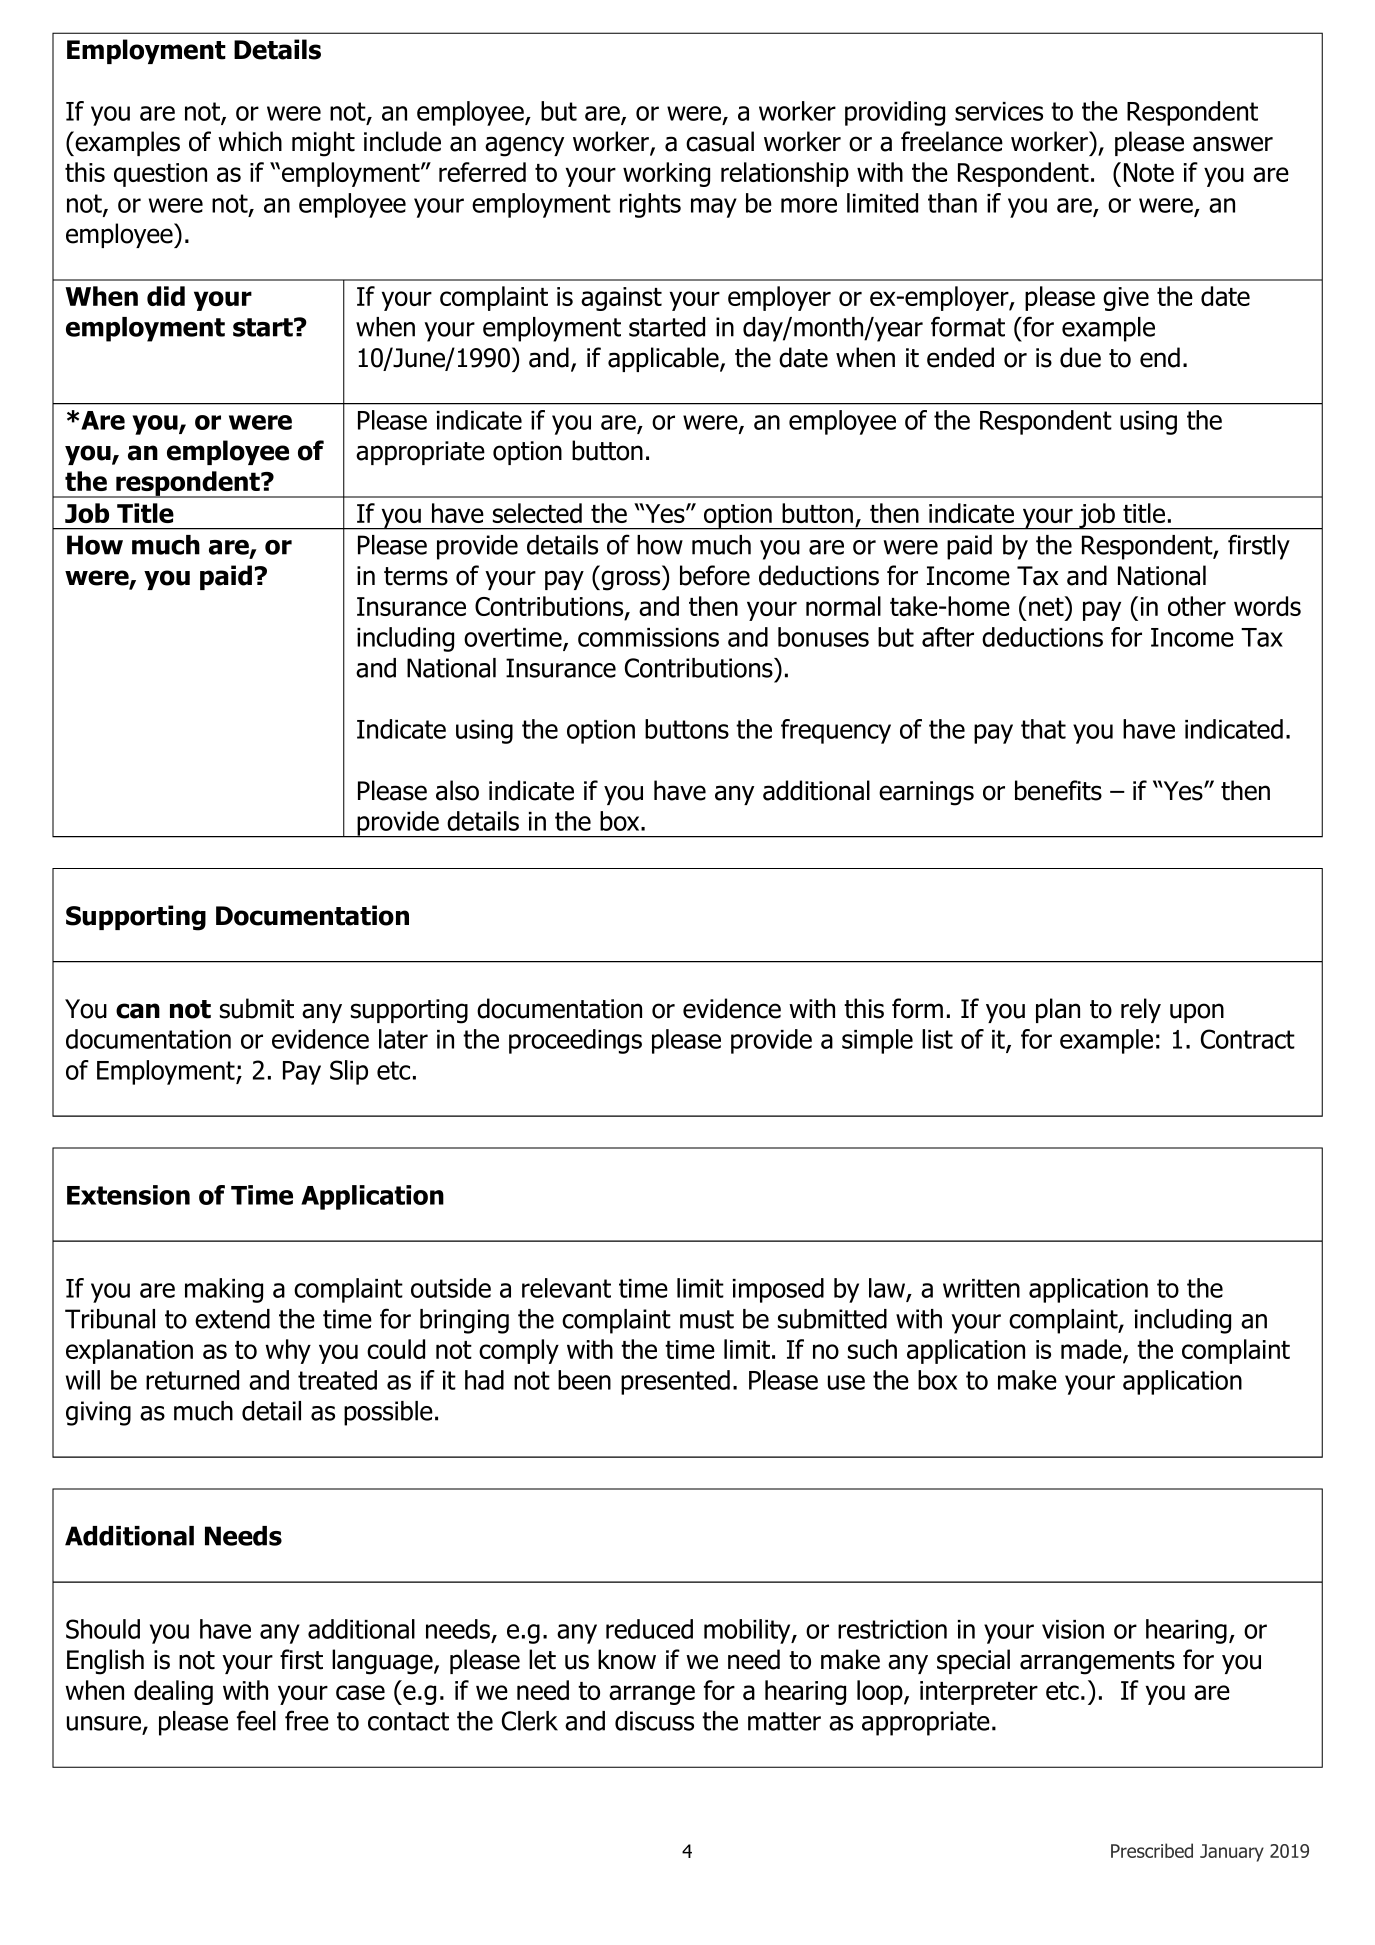 Image resolution: width=1375 pixels, height=1945 pixels. I want to click on Note, so click(1149, 172).
